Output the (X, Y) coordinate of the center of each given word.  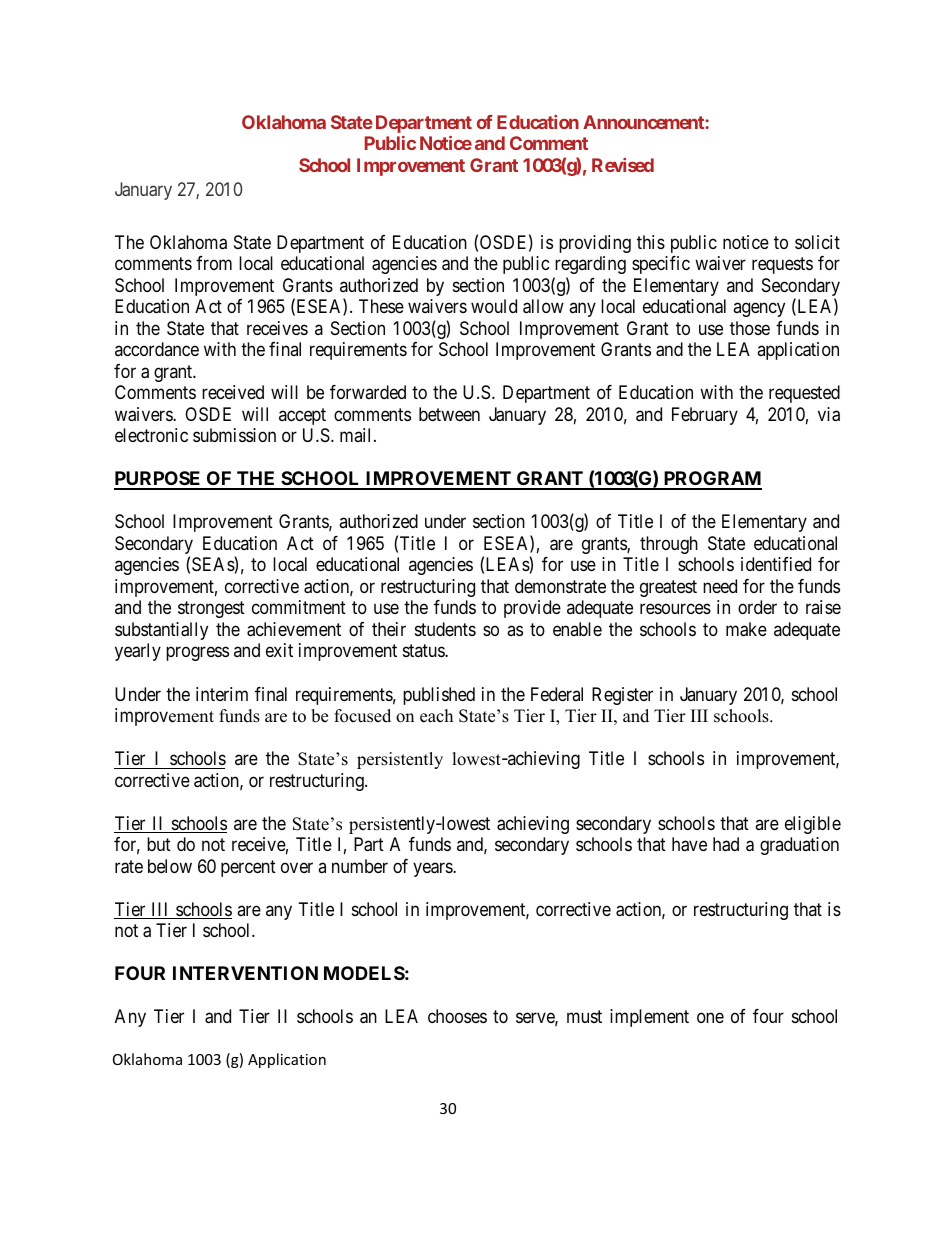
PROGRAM (711, 480)
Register (622, 696)
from (214, 263)
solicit (817, 242)
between (449, 414)
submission (234, 435)
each (436, 716)
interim (222, 694)
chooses (457, 1016)
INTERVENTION (245, 973)
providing (595, 244)
